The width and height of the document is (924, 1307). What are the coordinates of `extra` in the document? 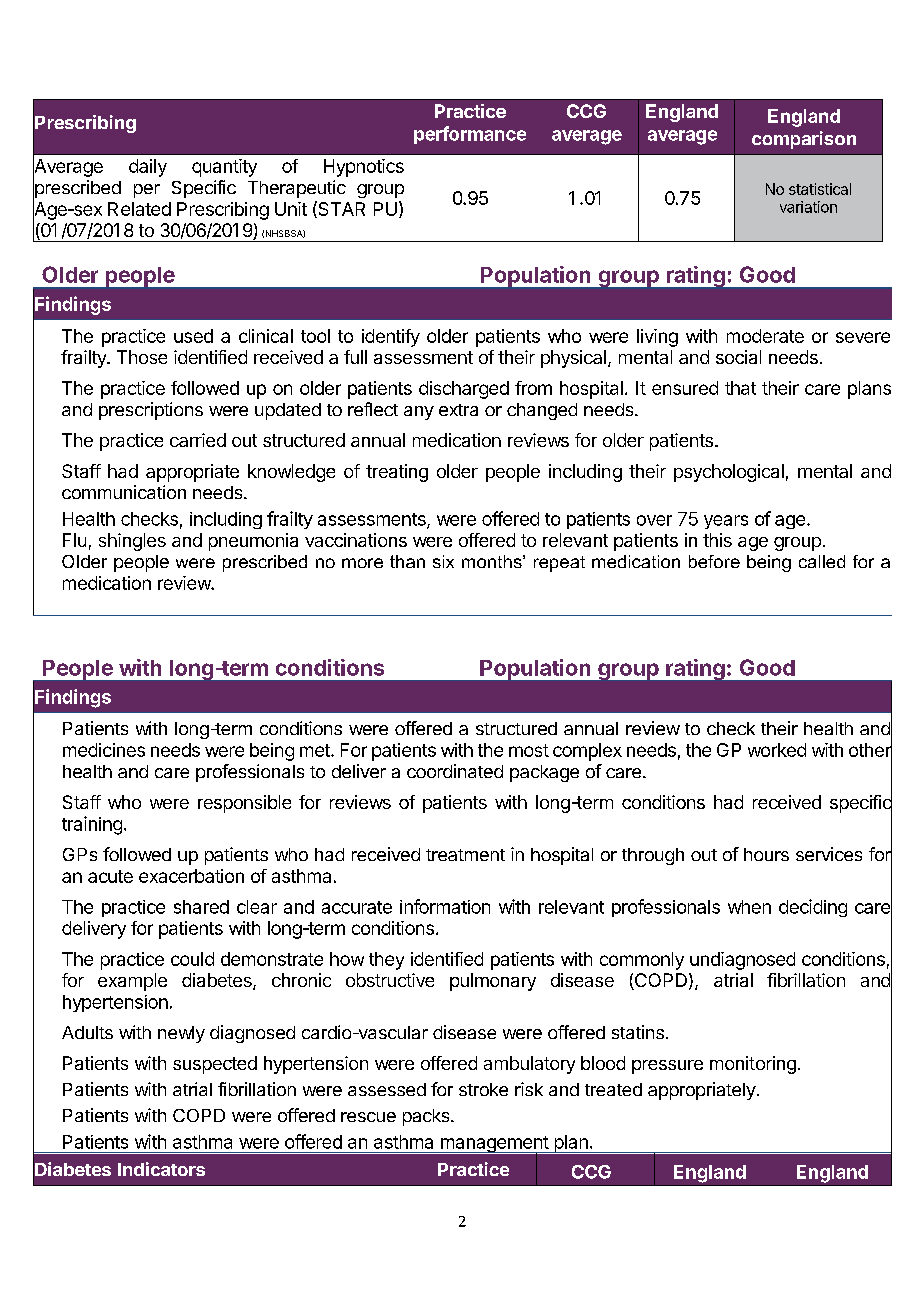 It's located at (458, 410).
